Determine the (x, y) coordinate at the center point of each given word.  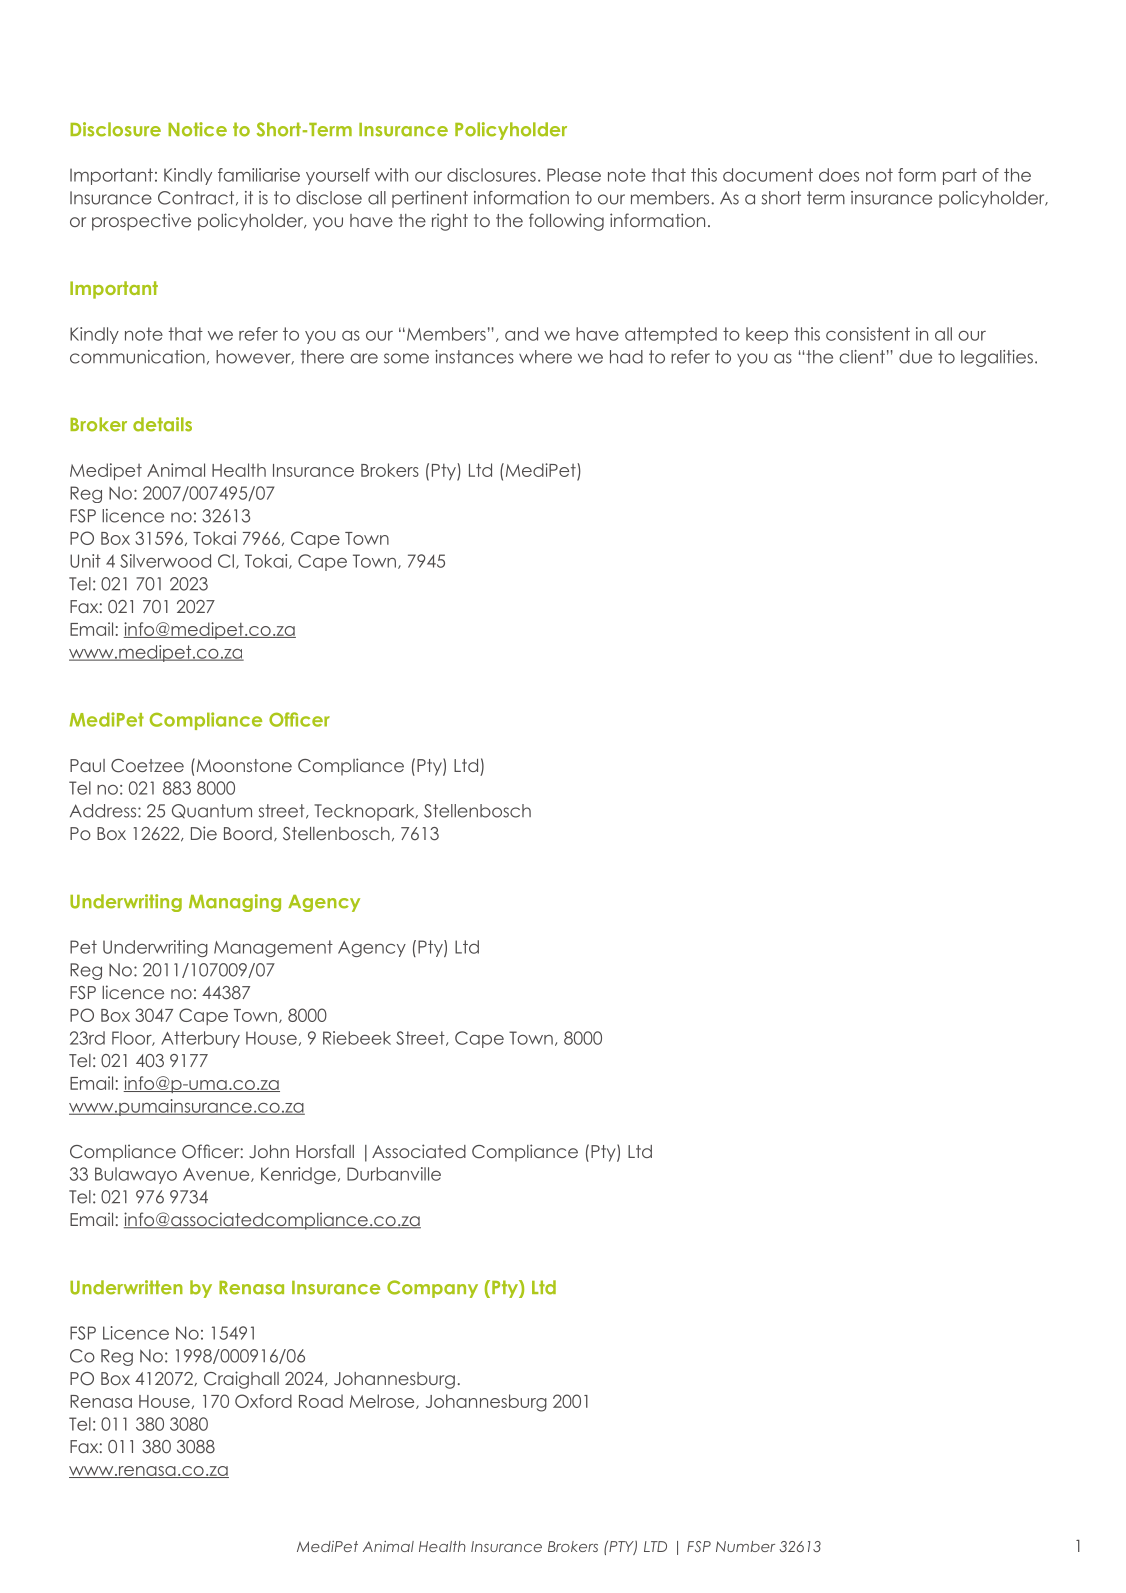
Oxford (263, 1401)
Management (273, 948)
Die (204, 833)
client (862, 357)
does (839, 175)
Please (574, 175)
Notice (197, 129)
